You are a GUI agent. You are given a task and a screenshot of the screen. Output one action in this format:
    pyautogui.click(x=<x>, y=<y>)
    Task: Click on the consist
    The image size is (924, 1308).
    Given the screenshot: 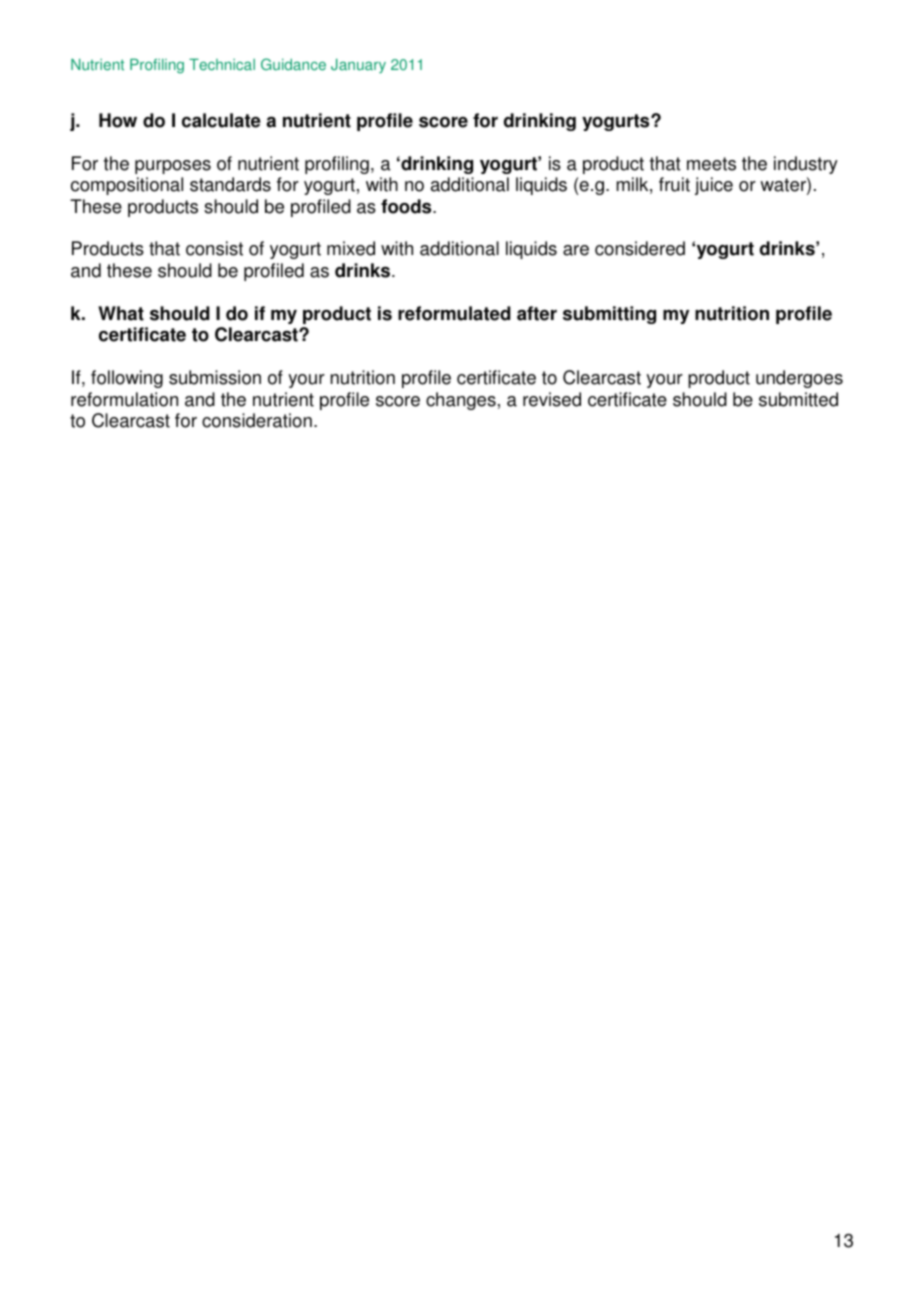 What is the action you would take?
    pyautogui.click(x=214, y=248)
